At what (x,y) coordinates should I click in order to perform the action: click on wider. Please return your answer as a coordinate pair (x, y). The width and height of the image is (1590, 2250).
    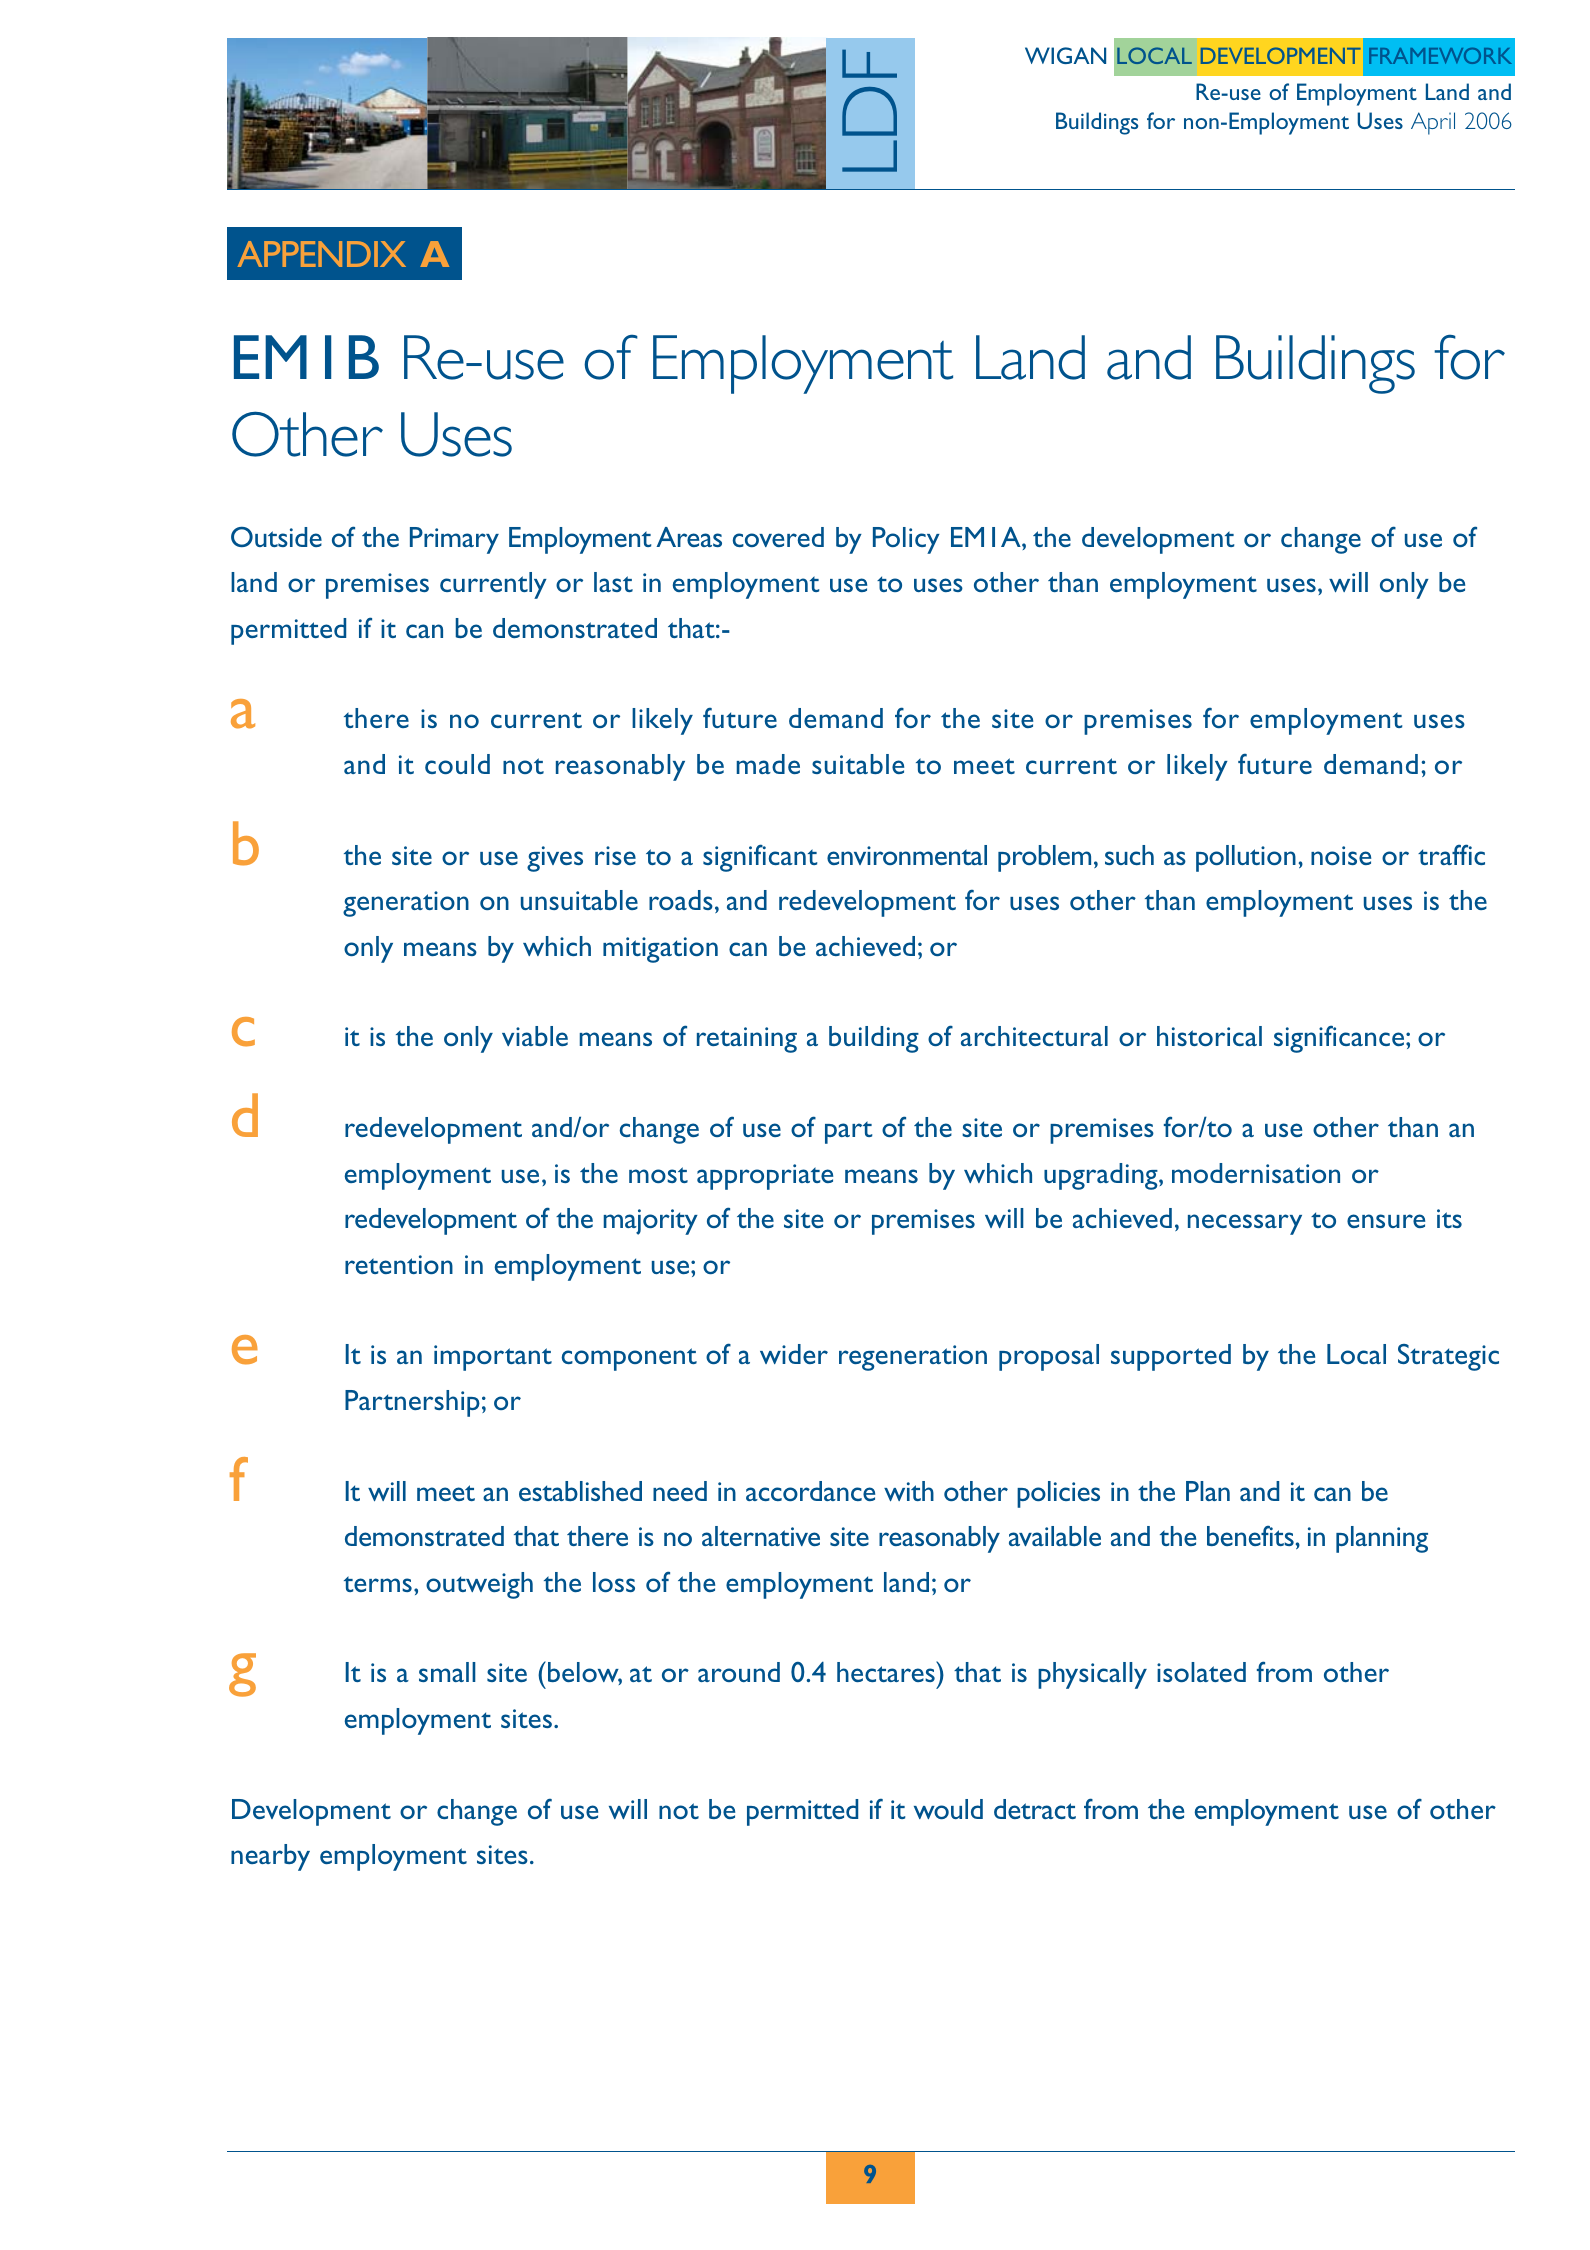
    Looking at the image, I should click on (794, 1354).
